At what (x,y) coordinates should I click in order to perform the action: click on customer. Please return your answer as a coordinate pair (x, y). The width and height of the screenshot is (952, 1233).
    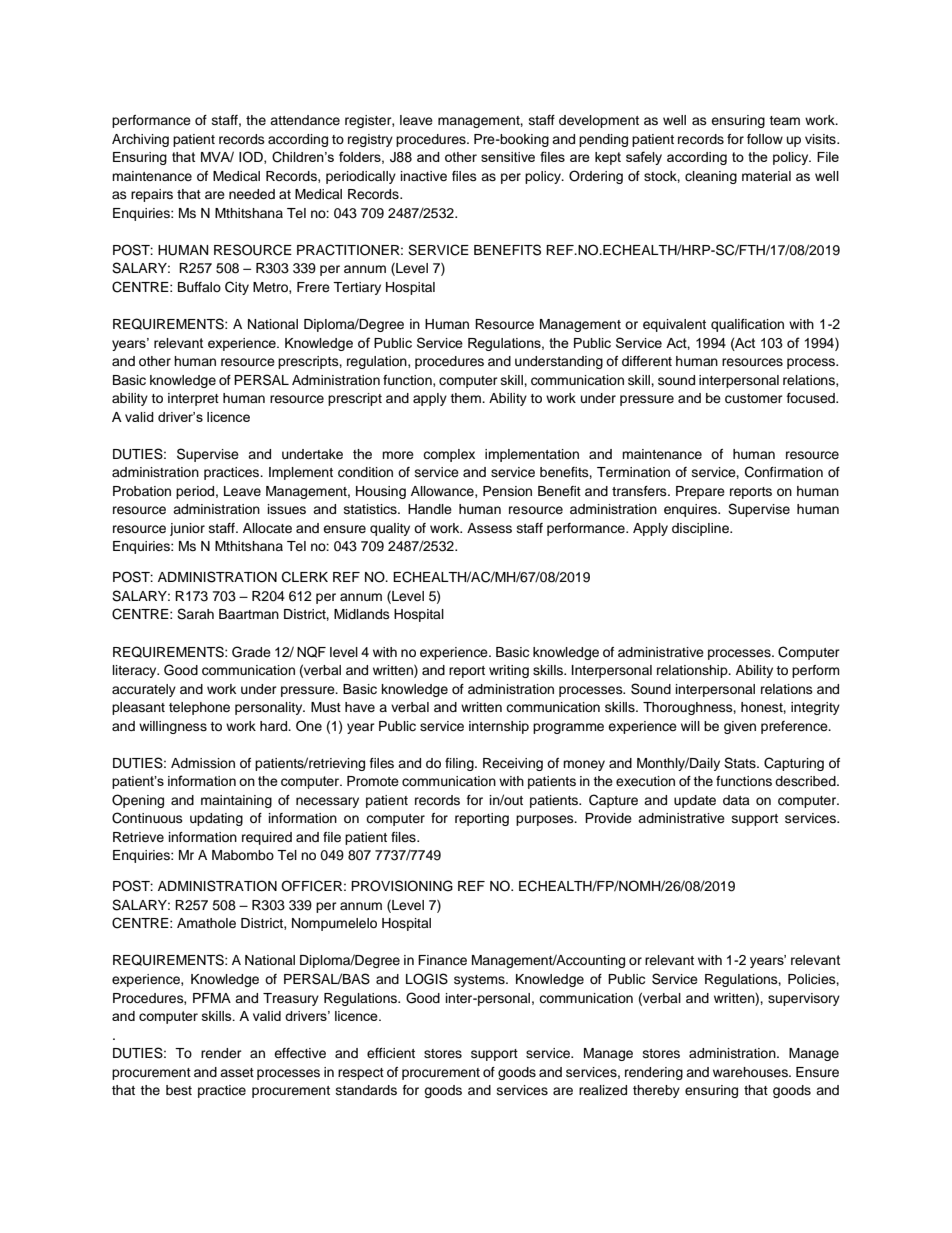
    Looking at the image, I should click on (754, 399).
